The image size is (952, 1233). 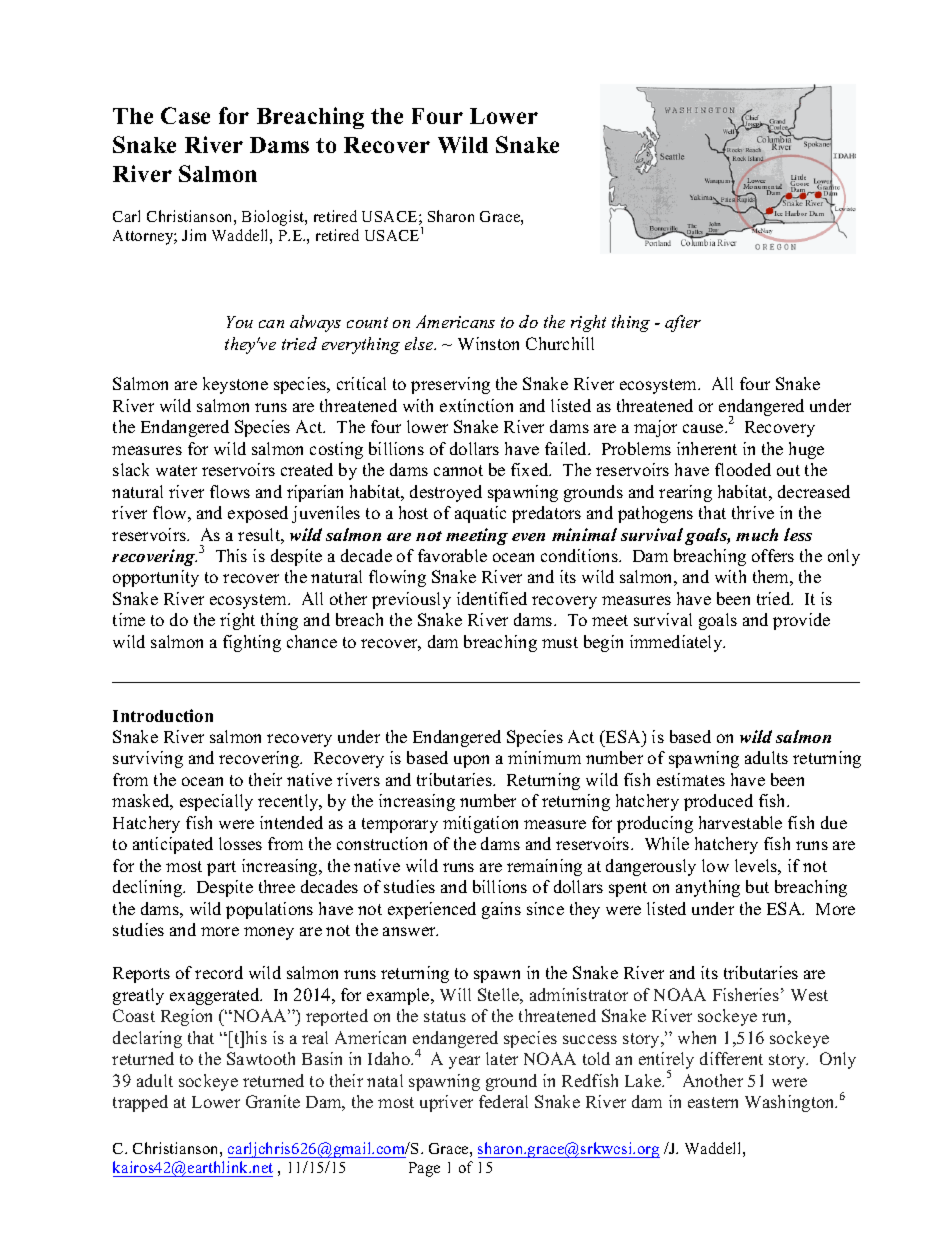 What do you see at coordinates (683, 323) in the image?
I see `after` at bounding box center [683, 323].
